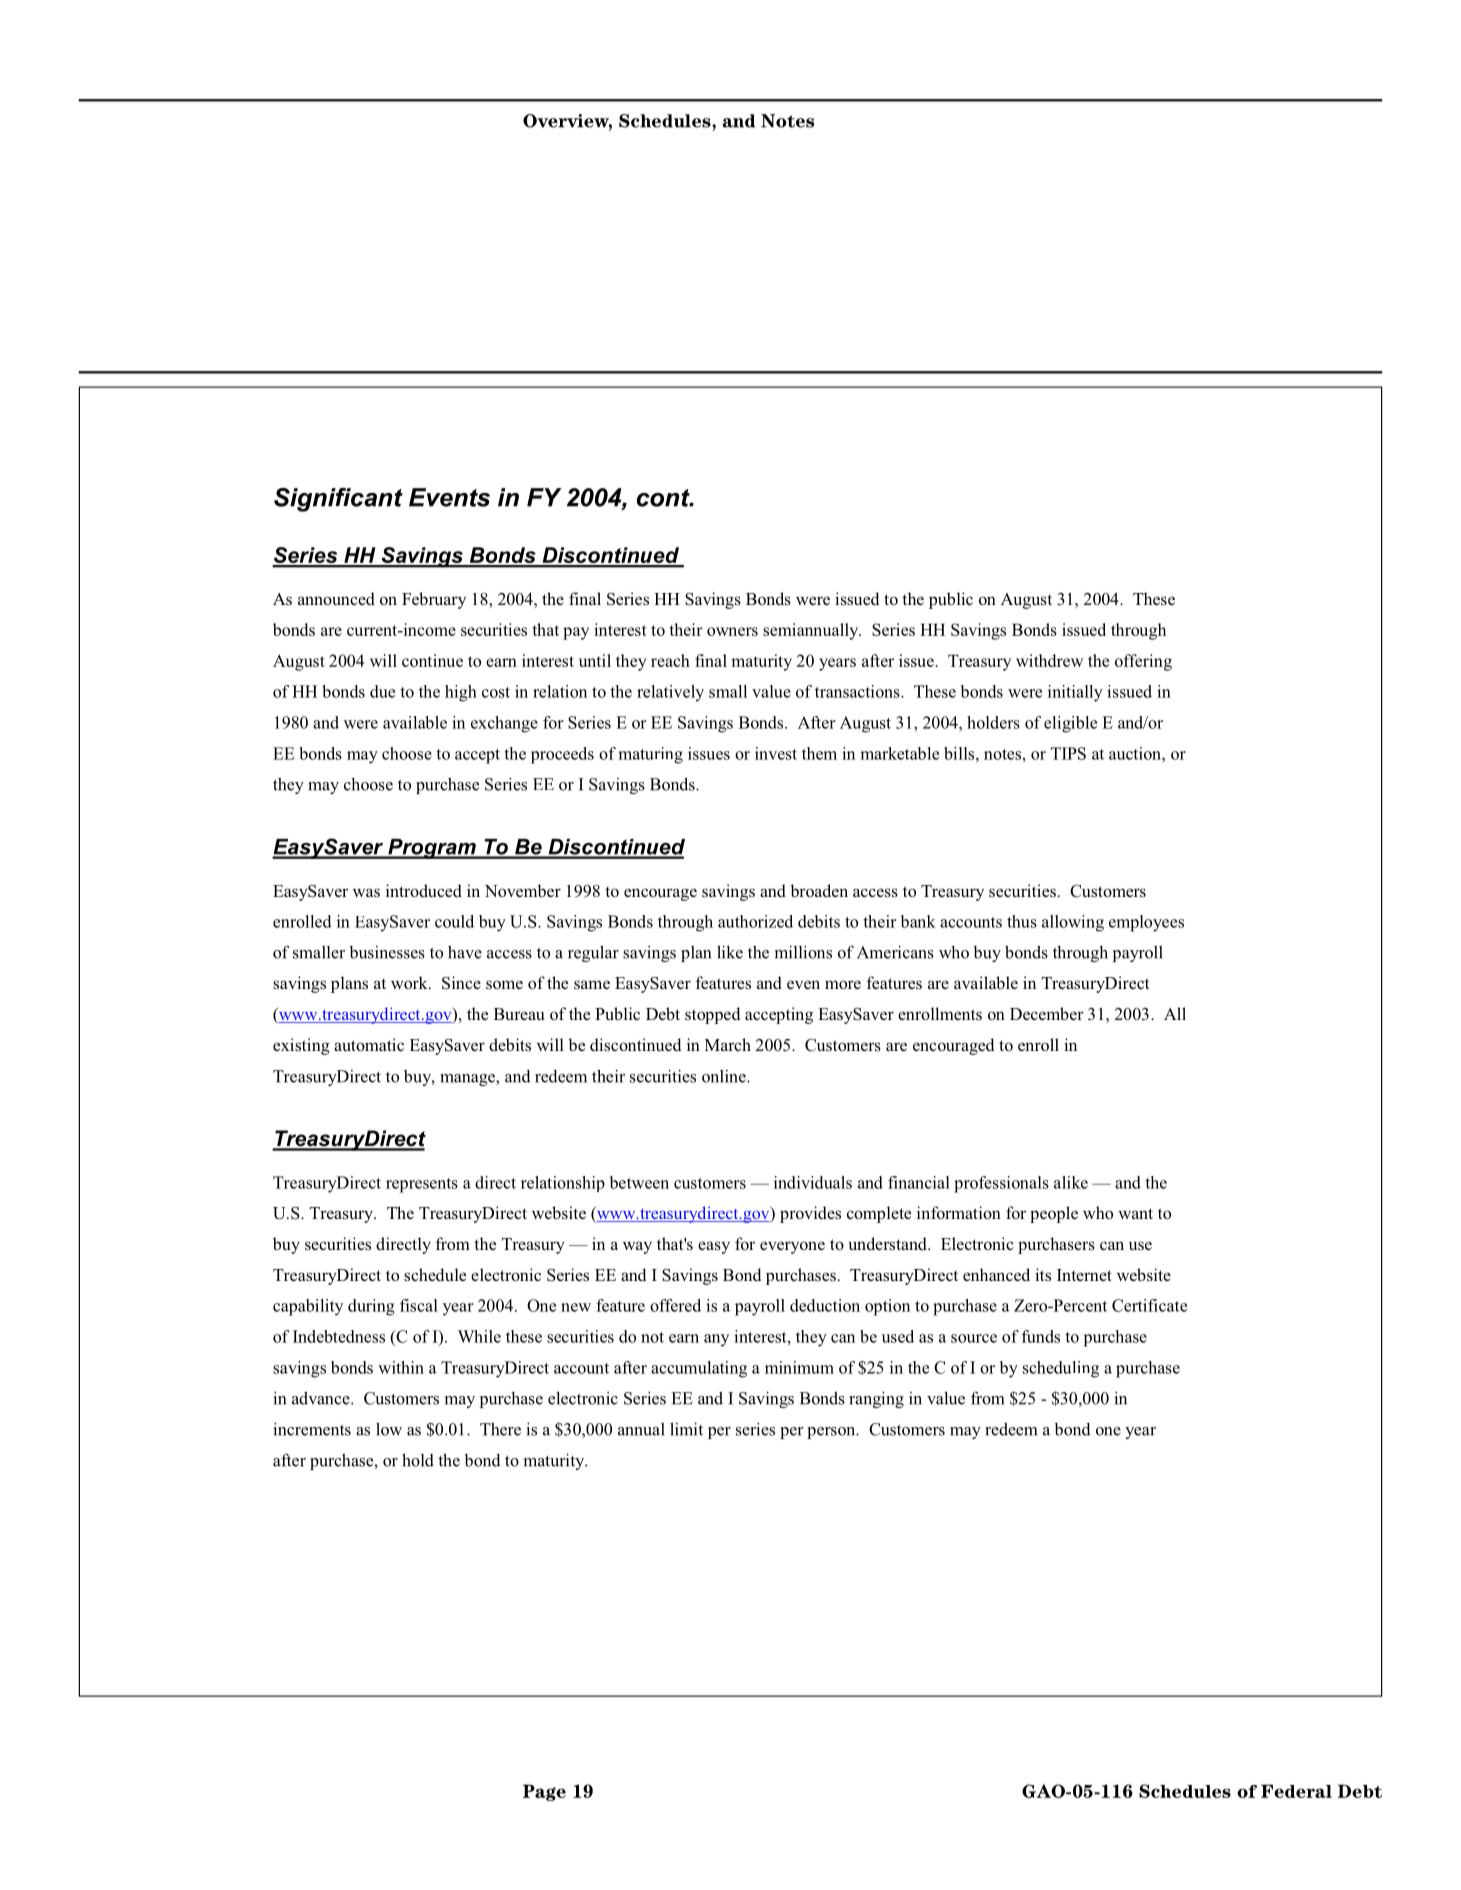  I want to click on owners, so click(732, 631).
